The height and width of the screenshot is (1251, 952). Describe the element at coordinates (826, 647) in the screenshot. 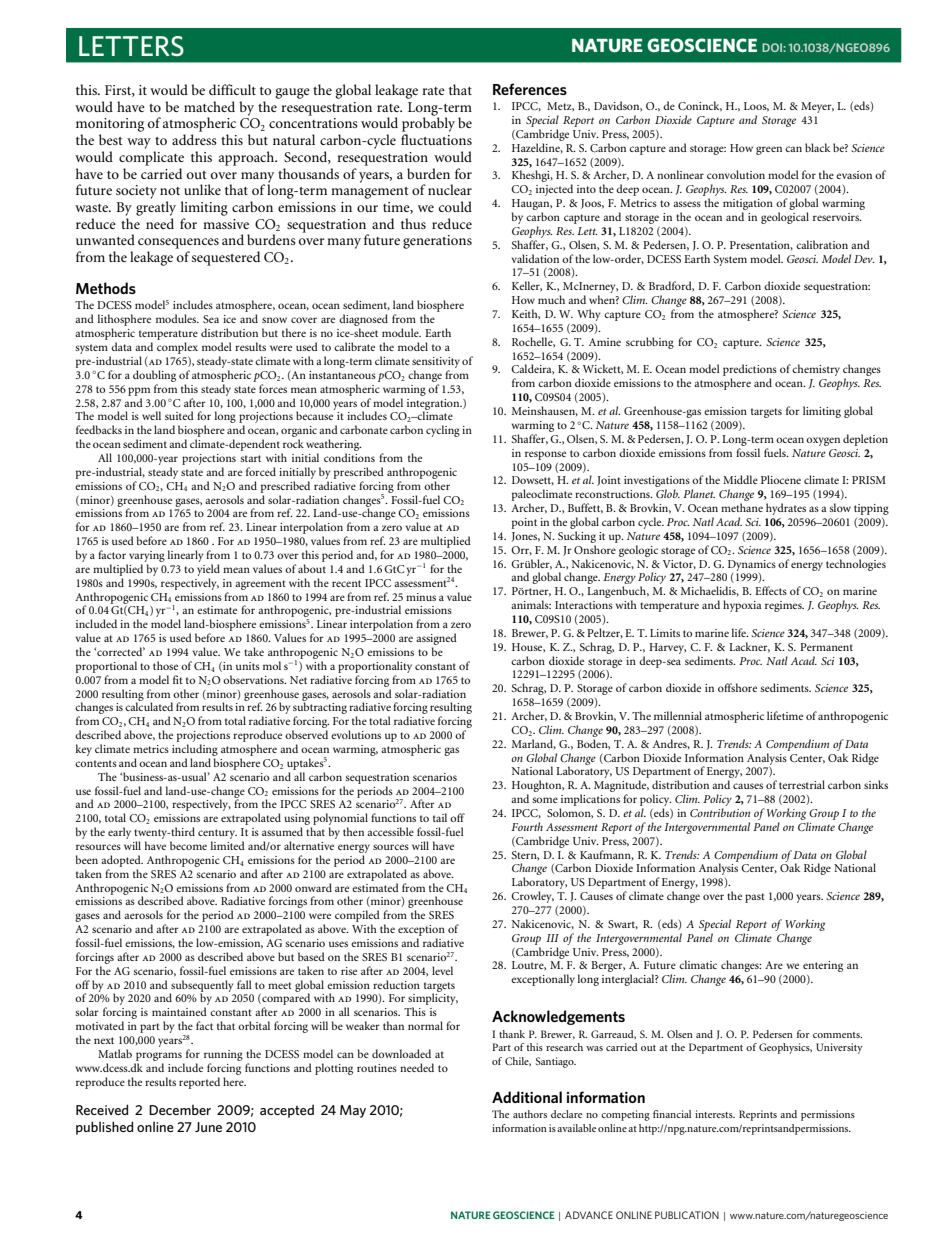

I see `Permanent` at that location.
